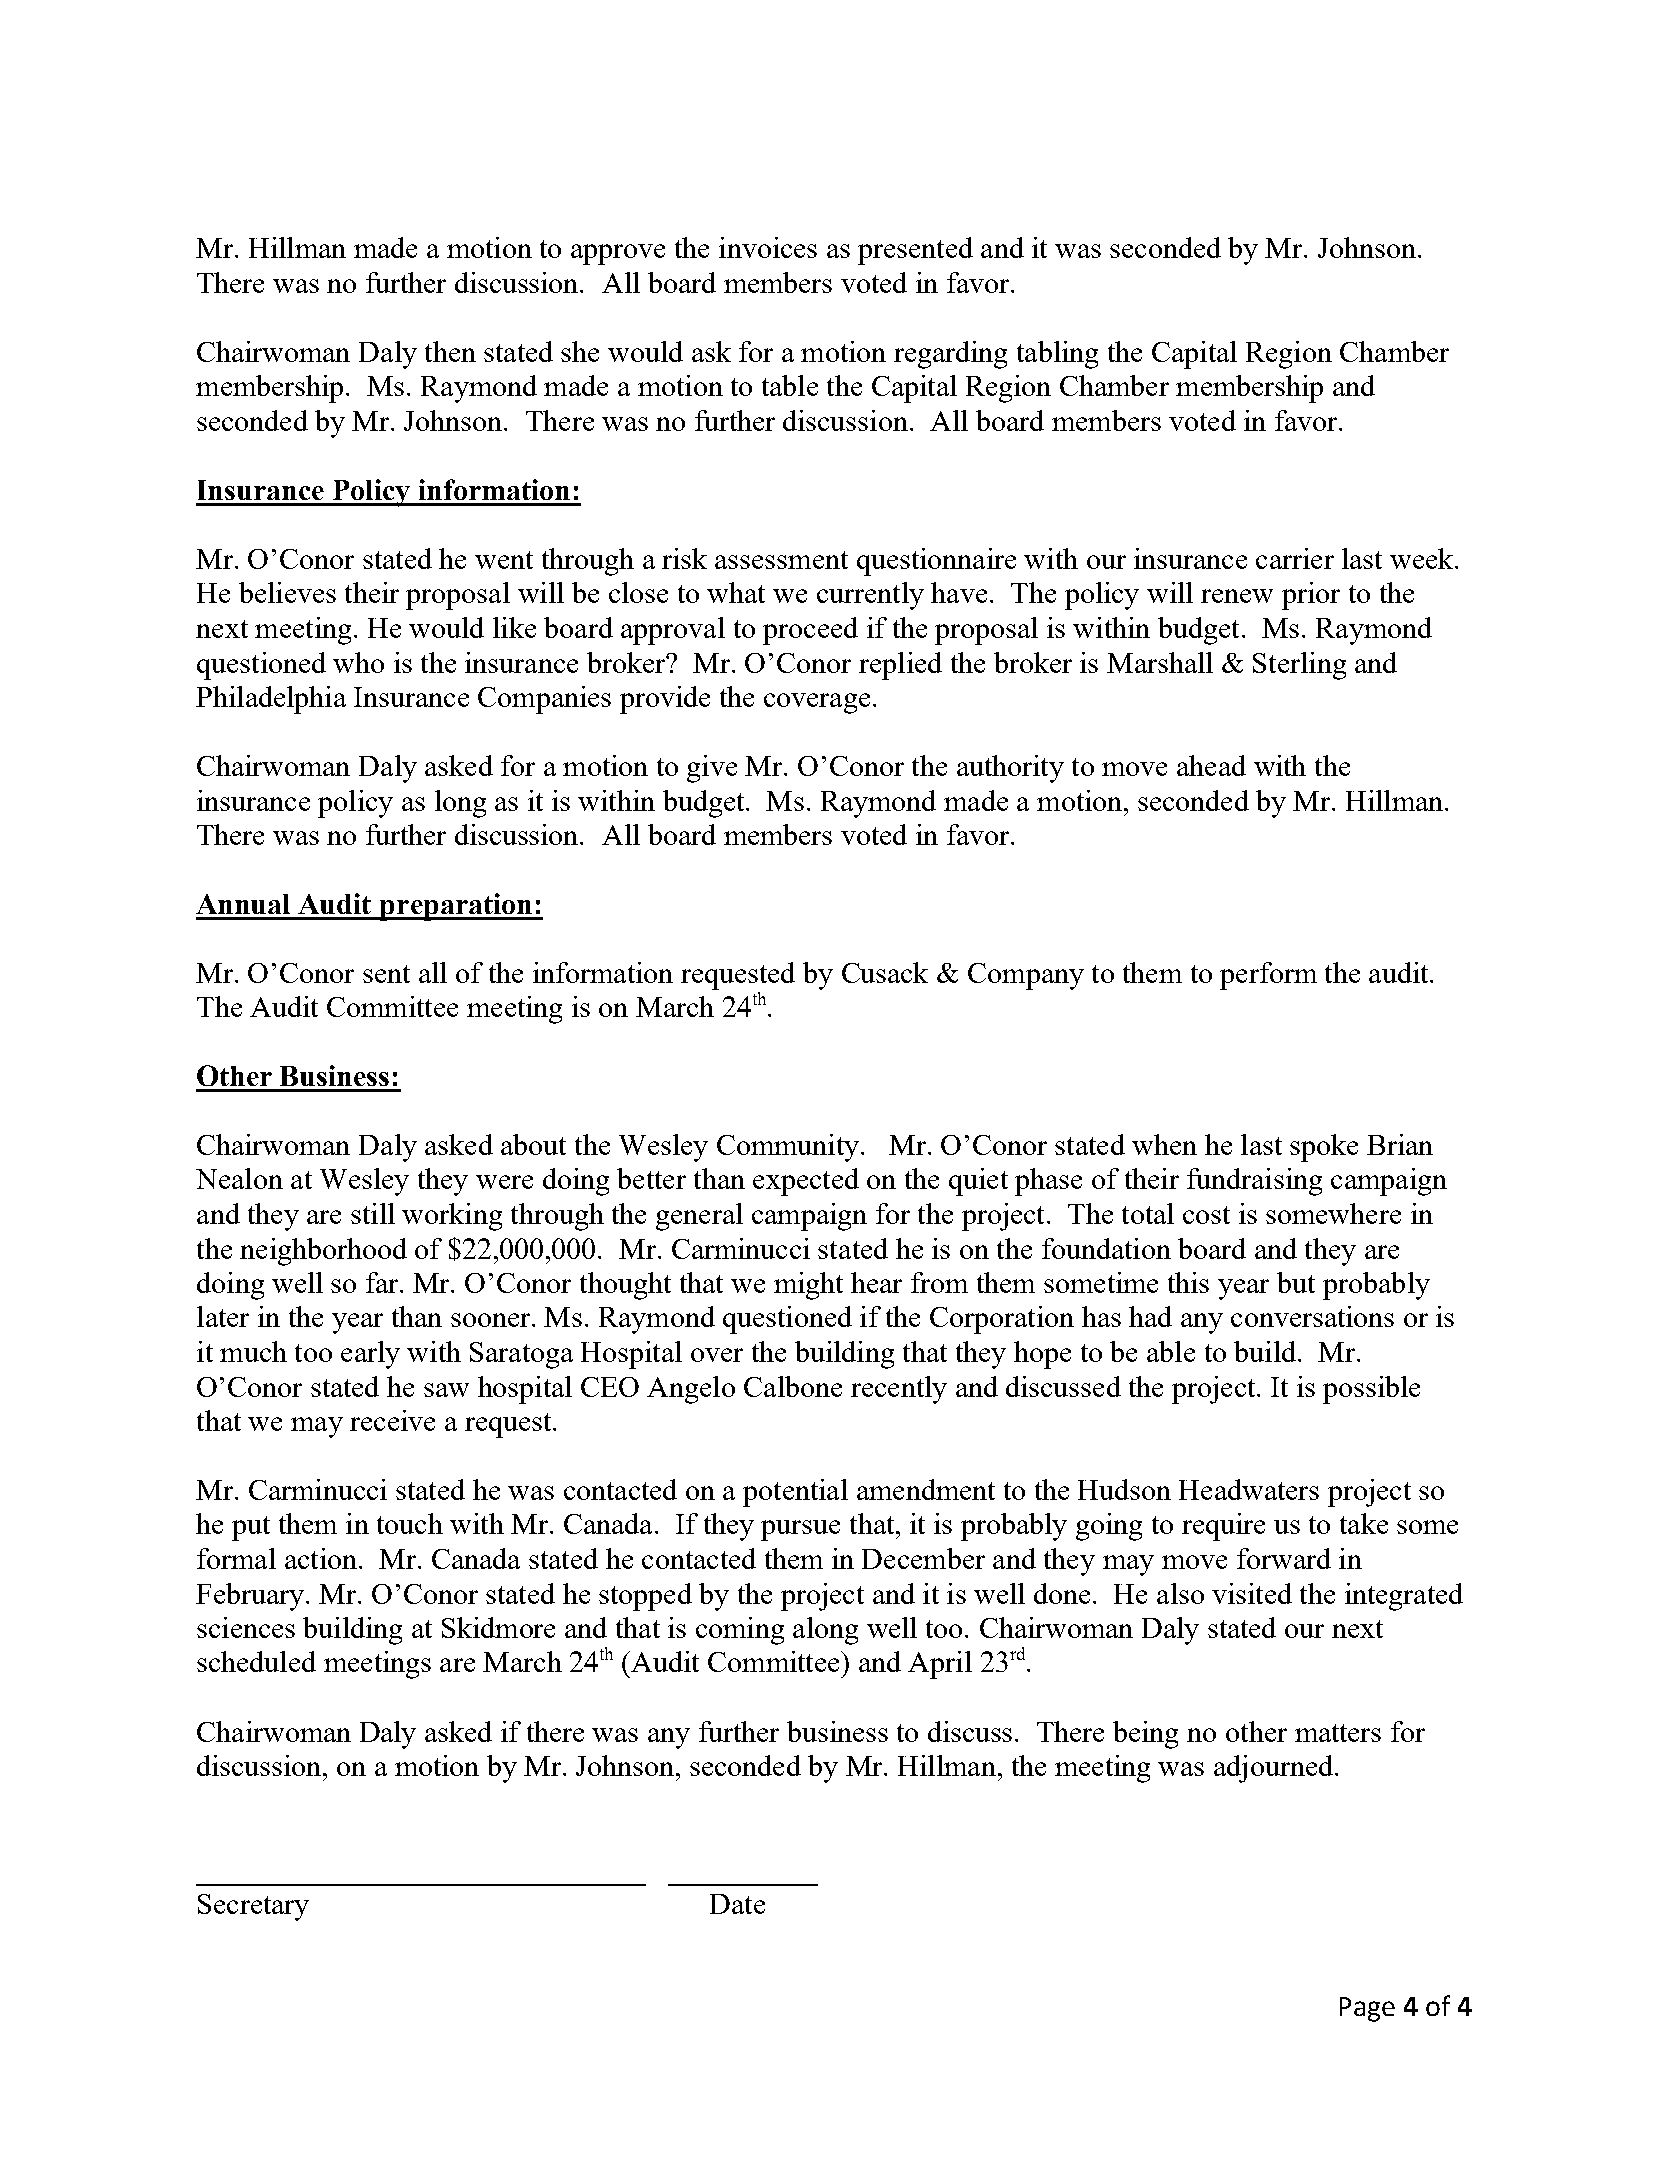  What do you see at coordinates (1367, 2009) in the screenshot?
I see `Page` at bounding box center [1367, 2009].
